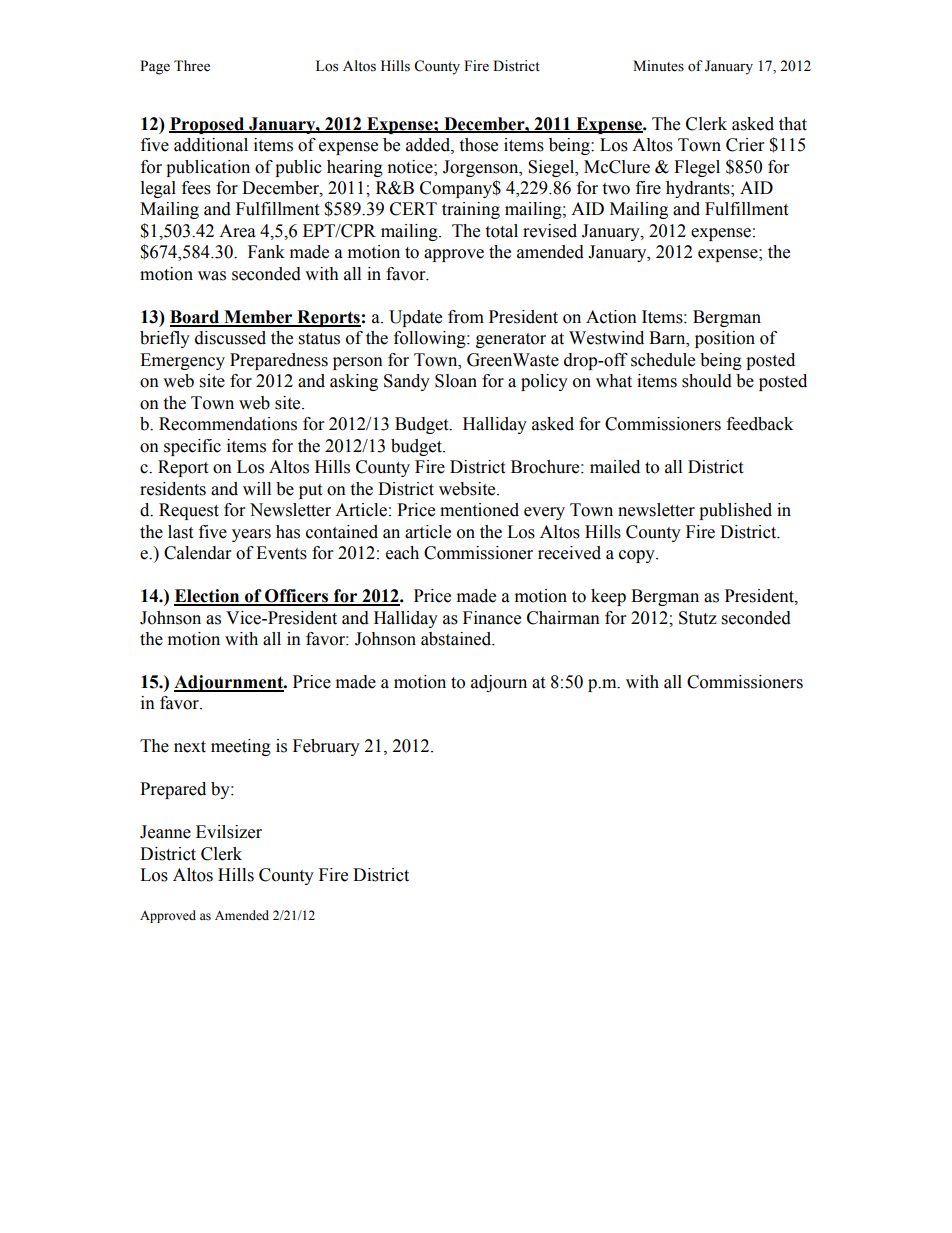 The image size is (952, 1233). What do you see at coordinates (192, 447) in the screenshot?
I see `specific` at bounding box center [192, 447].
